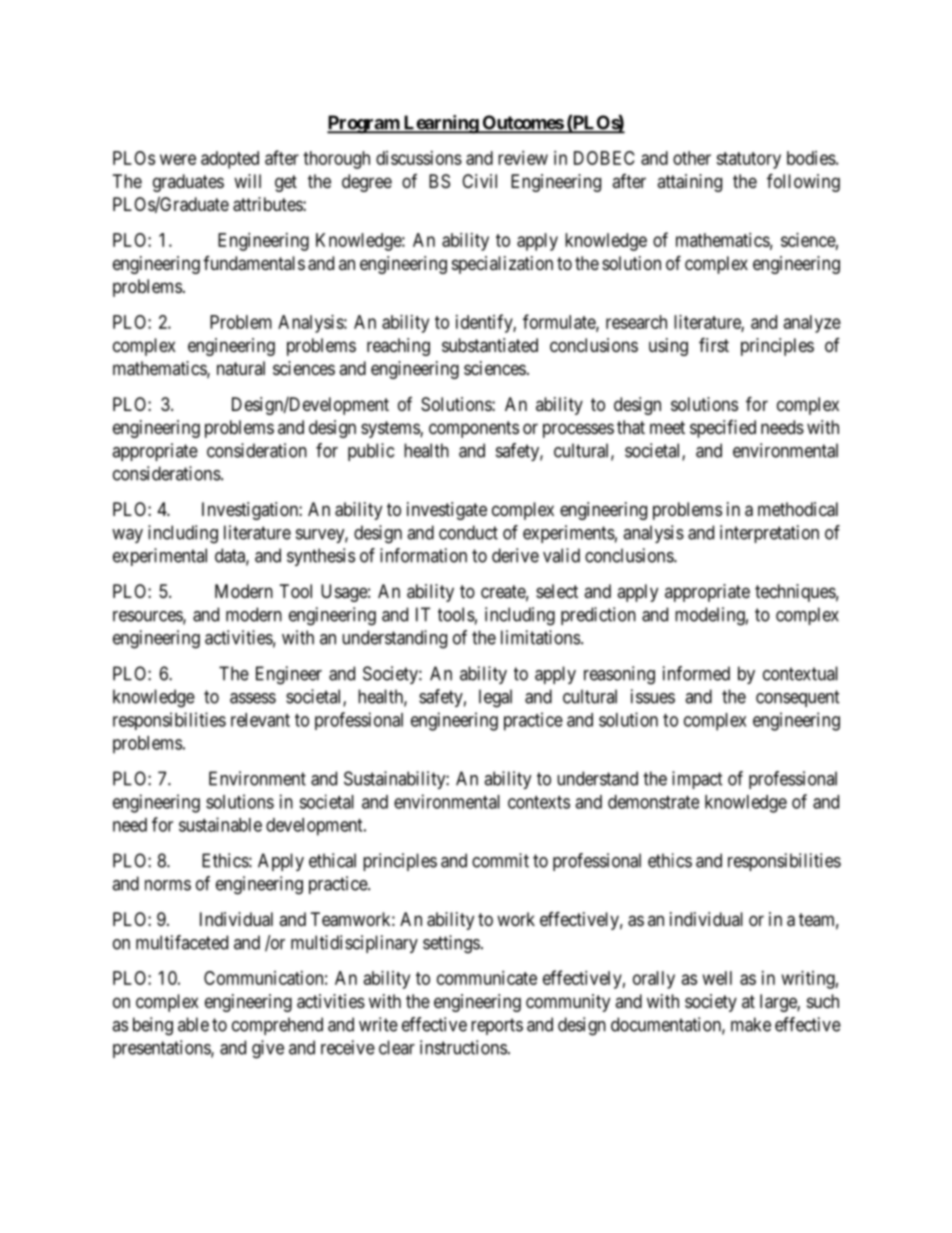  What do you see at coordinates (241, 368) in the page?
I see `natural` at bounding box center [241, 368].
